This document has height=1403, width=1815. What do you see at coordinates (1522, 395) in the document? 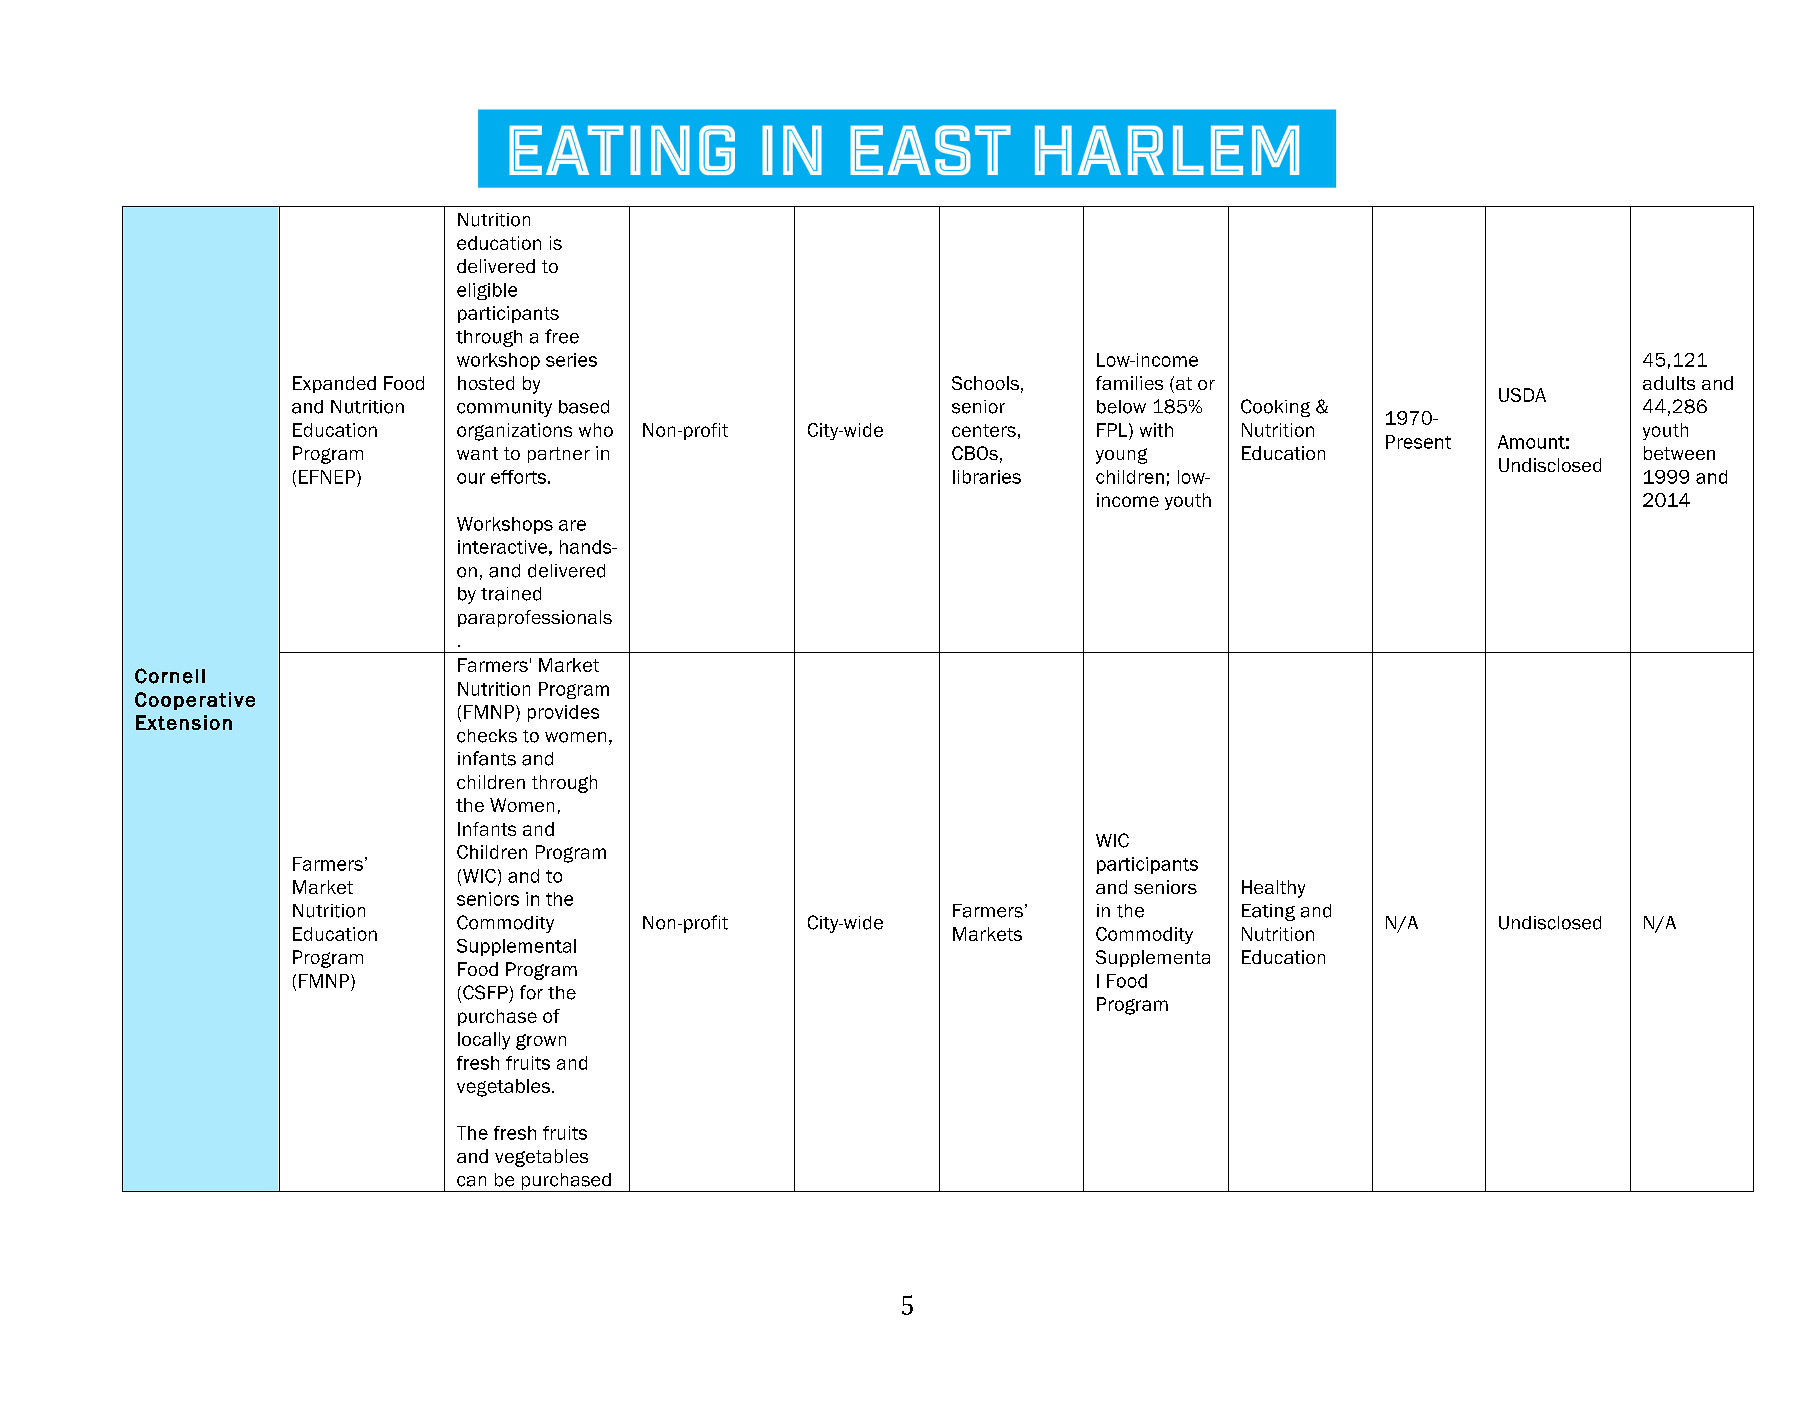
I see `USDA` at bounding box center [1522, 395].
